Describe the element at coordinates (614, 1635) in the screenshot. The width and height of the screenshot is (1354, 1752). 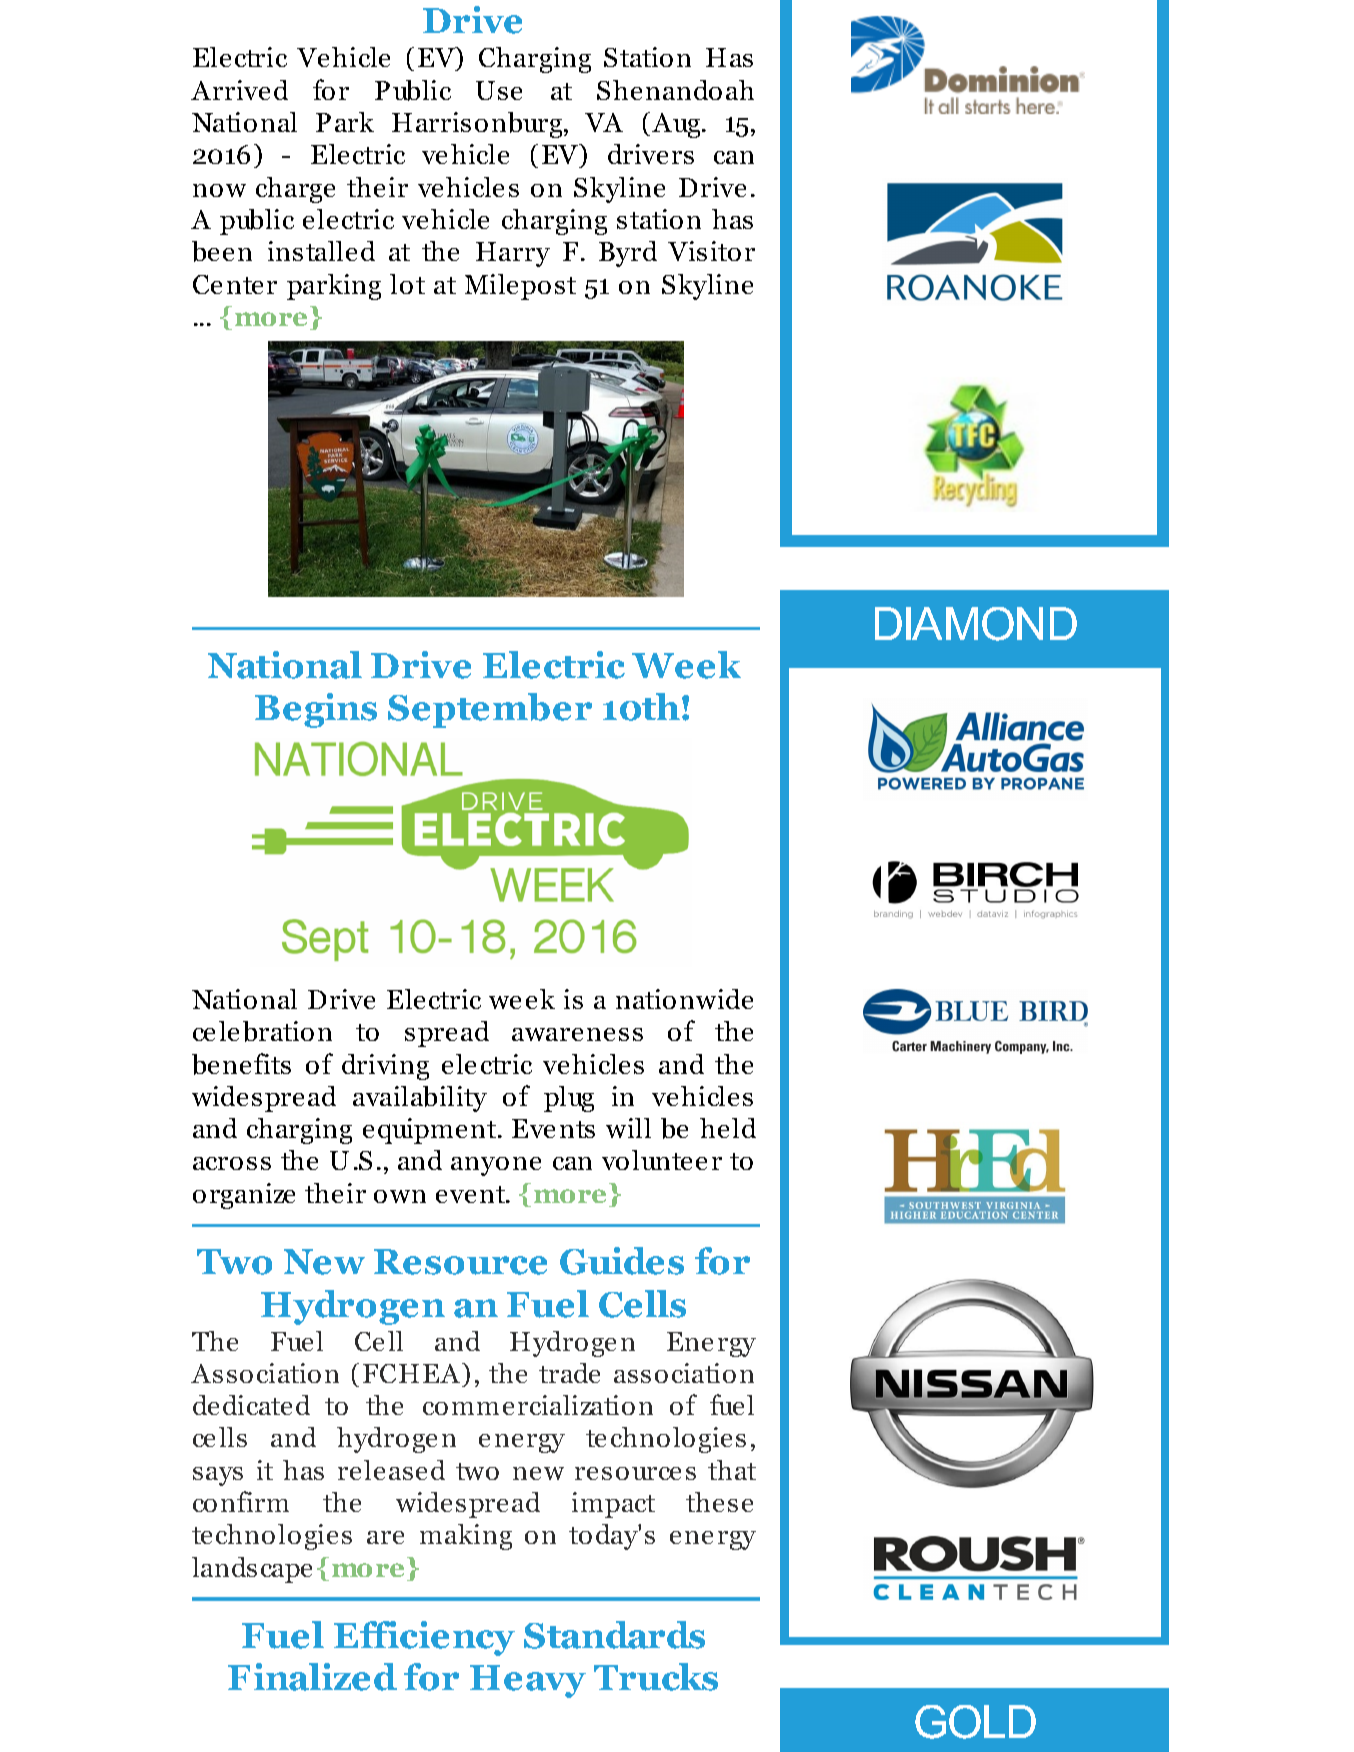
I see `Standards` at that location.
